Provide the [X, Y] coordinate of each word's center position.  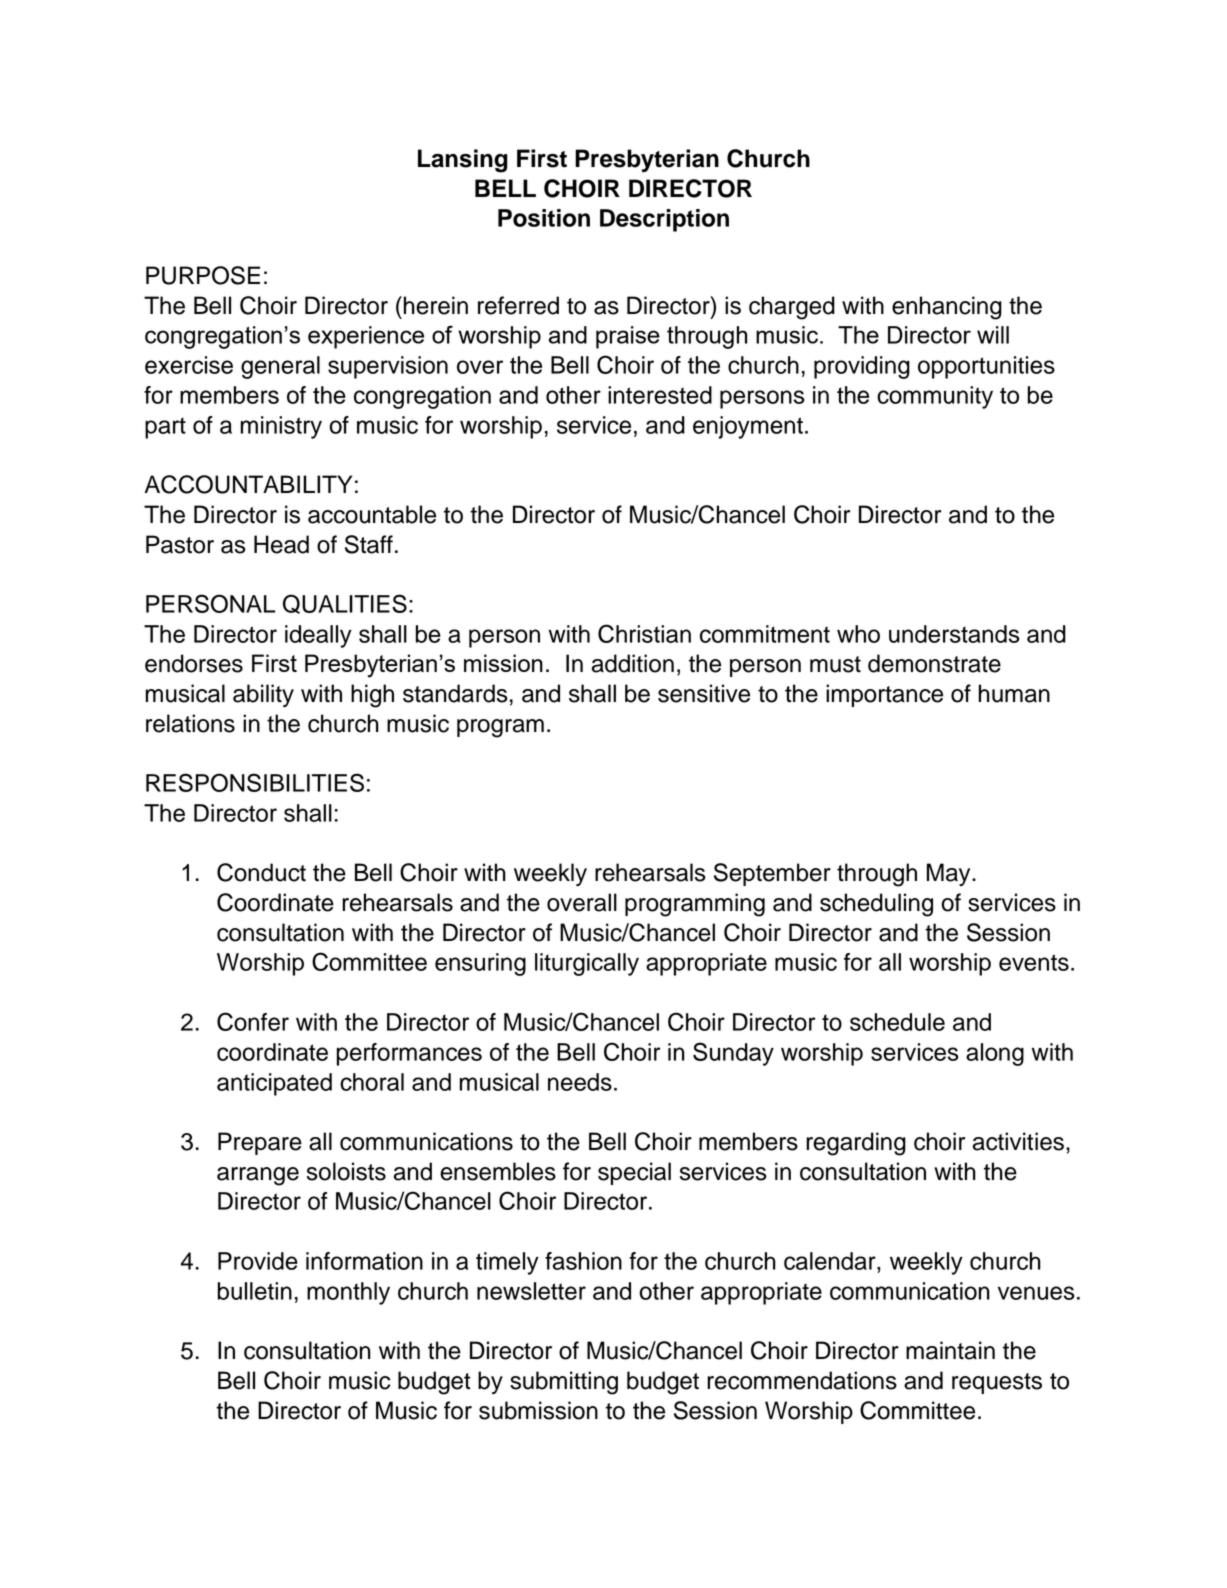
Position [544, 218]
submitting [564, 1383]
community [935, 397]
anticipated [274, 1084]
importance [884, 695]
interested [660, 395]
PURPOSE [203, 275]
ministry [281, 427]
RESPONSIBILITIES [255, 782]
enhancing [947, 308]
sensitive [704, 693]
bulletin [255, 1291]
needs [580, 1082]
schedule [897, 1022]
